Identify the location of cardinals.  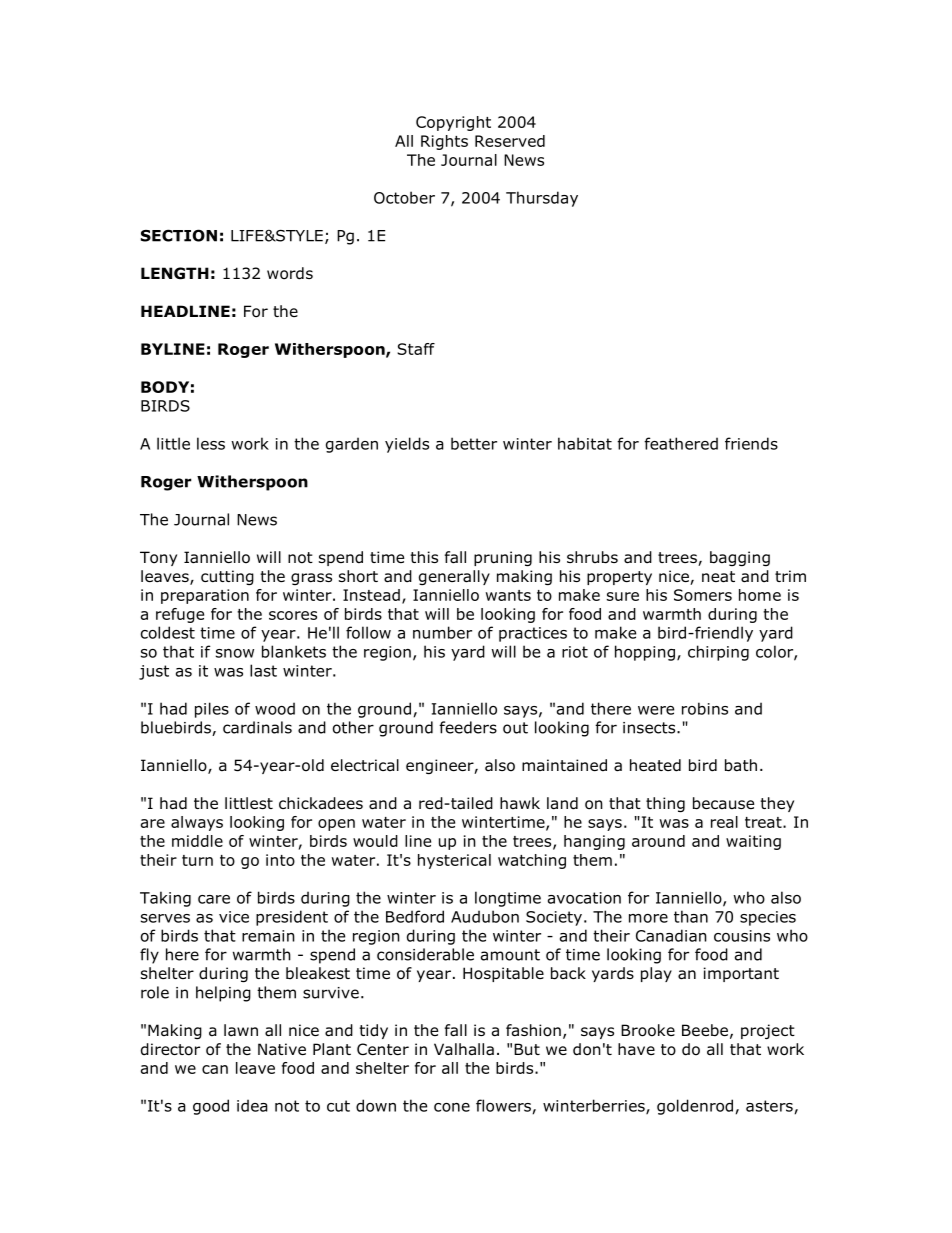
(257, 727).
